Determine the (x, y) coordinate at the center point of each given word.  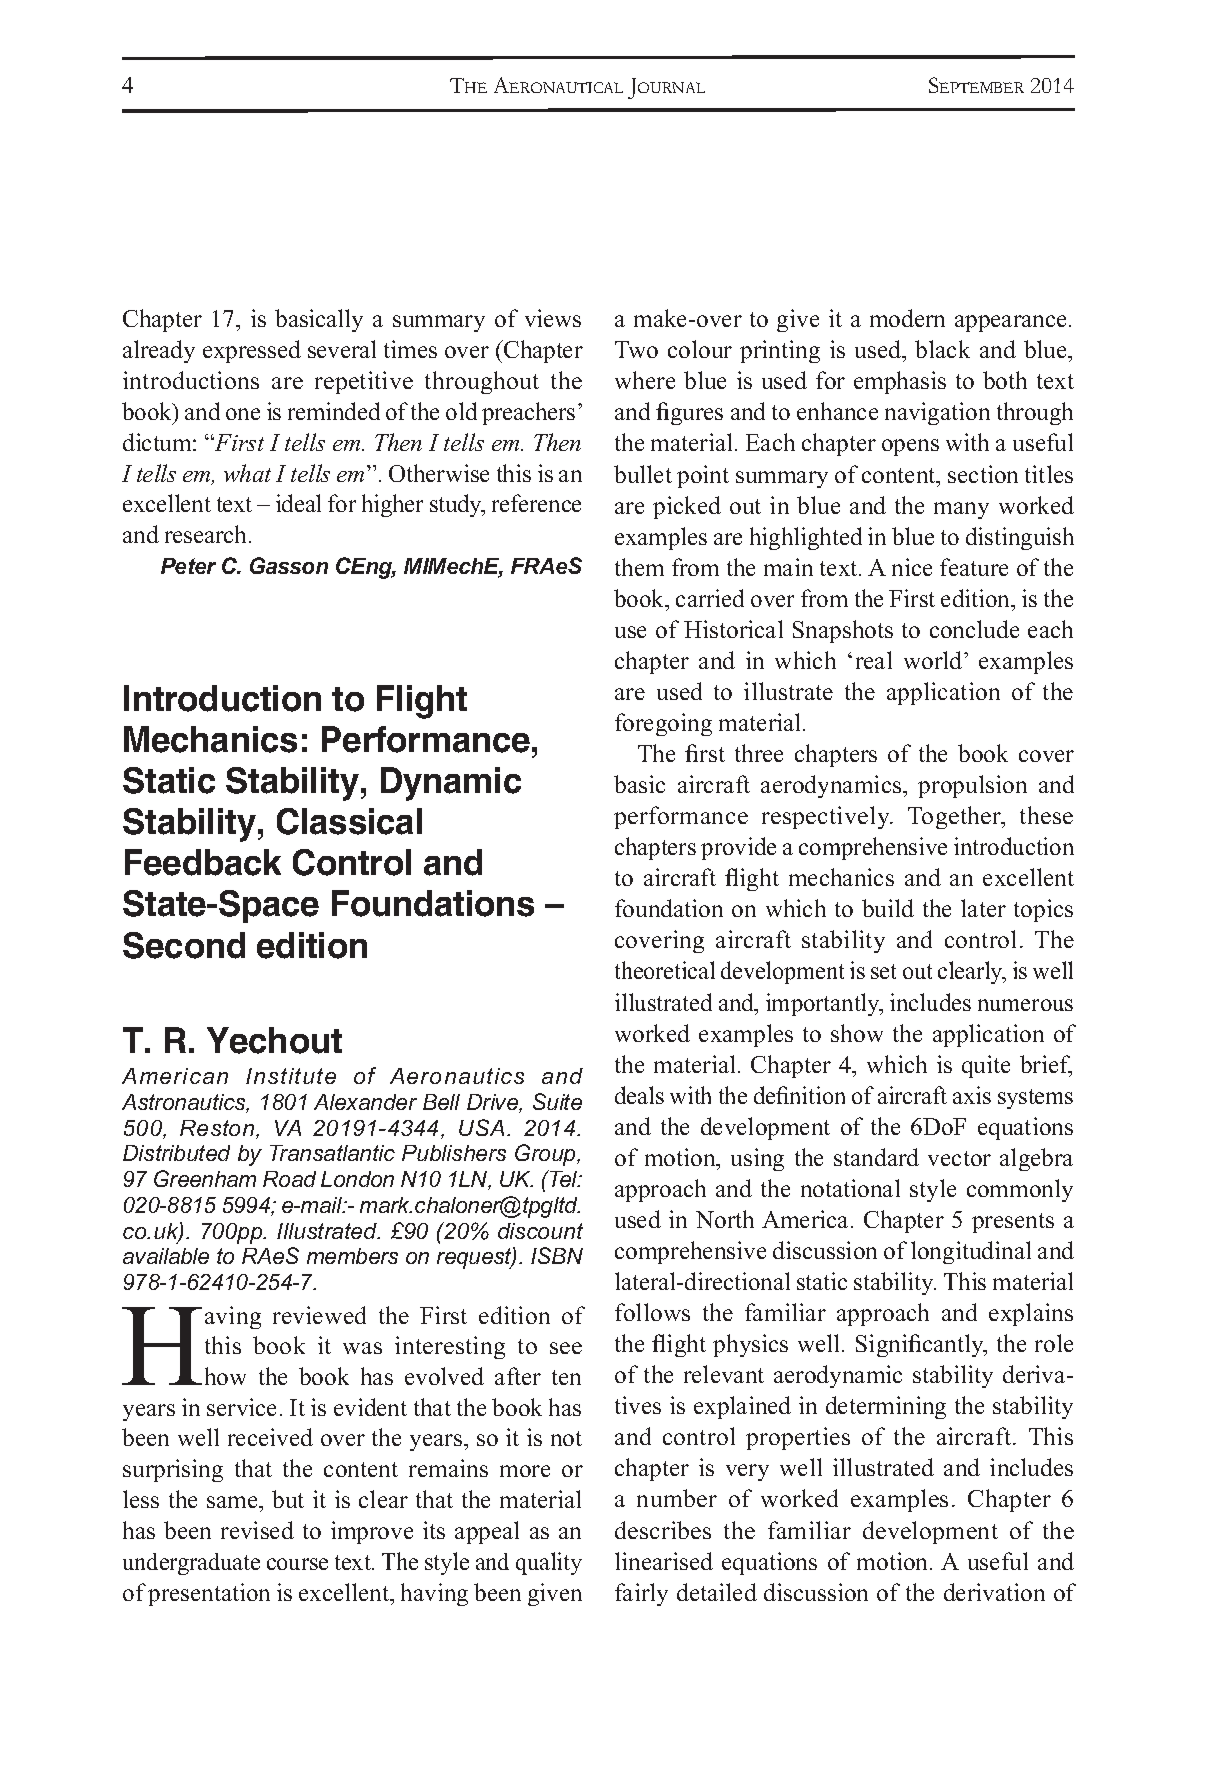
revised (257, 1530)
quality (549, 1563)
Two (636, 349)
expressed (252, 351)
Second (184, 945)
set (883, 971)
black (942, 349)
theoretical (665, 970)
